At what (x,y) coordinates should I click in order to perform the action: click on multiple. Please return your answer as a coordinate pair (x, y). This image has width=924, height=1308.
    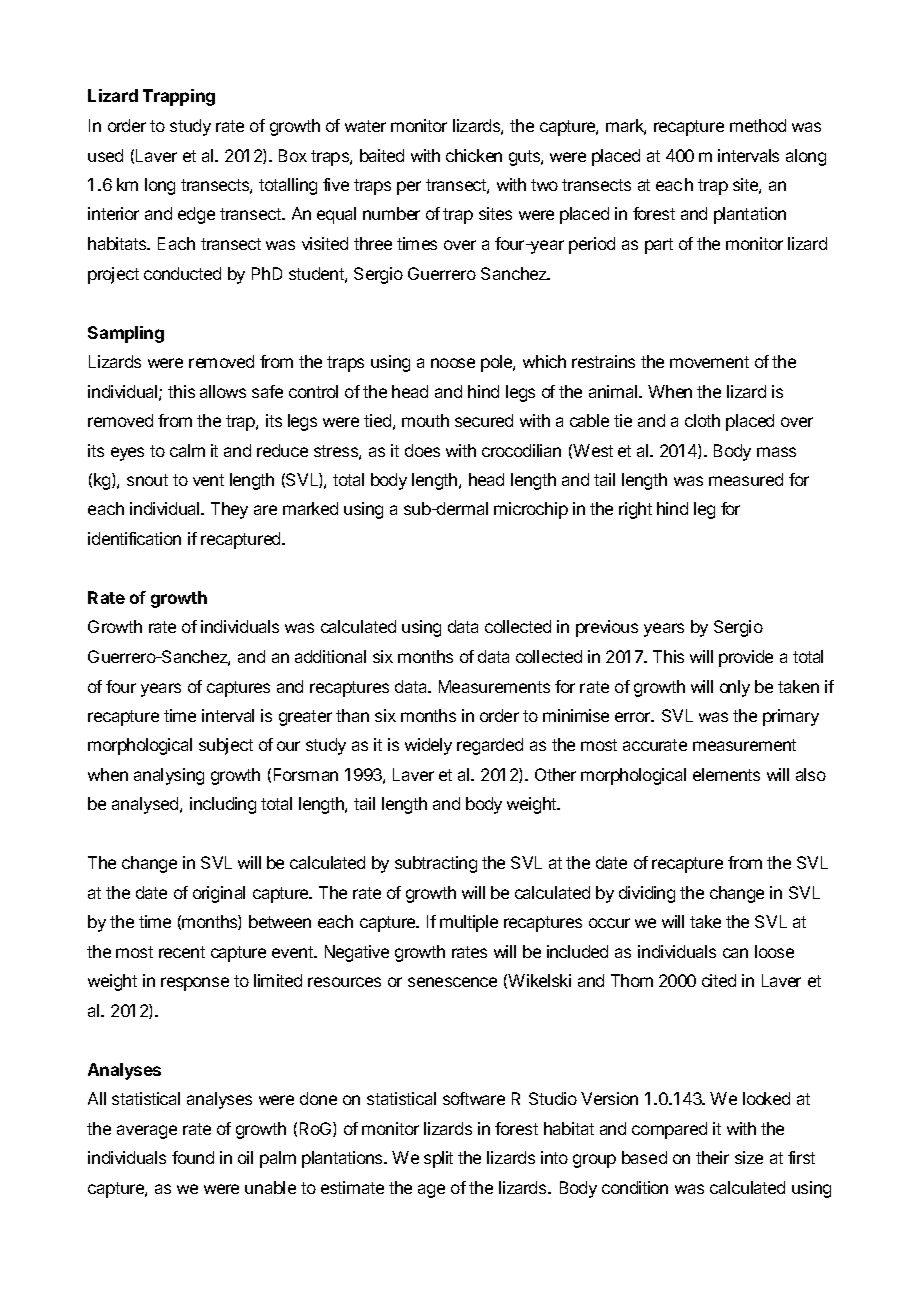
    Looking at the image, I should click on (469, 923).
